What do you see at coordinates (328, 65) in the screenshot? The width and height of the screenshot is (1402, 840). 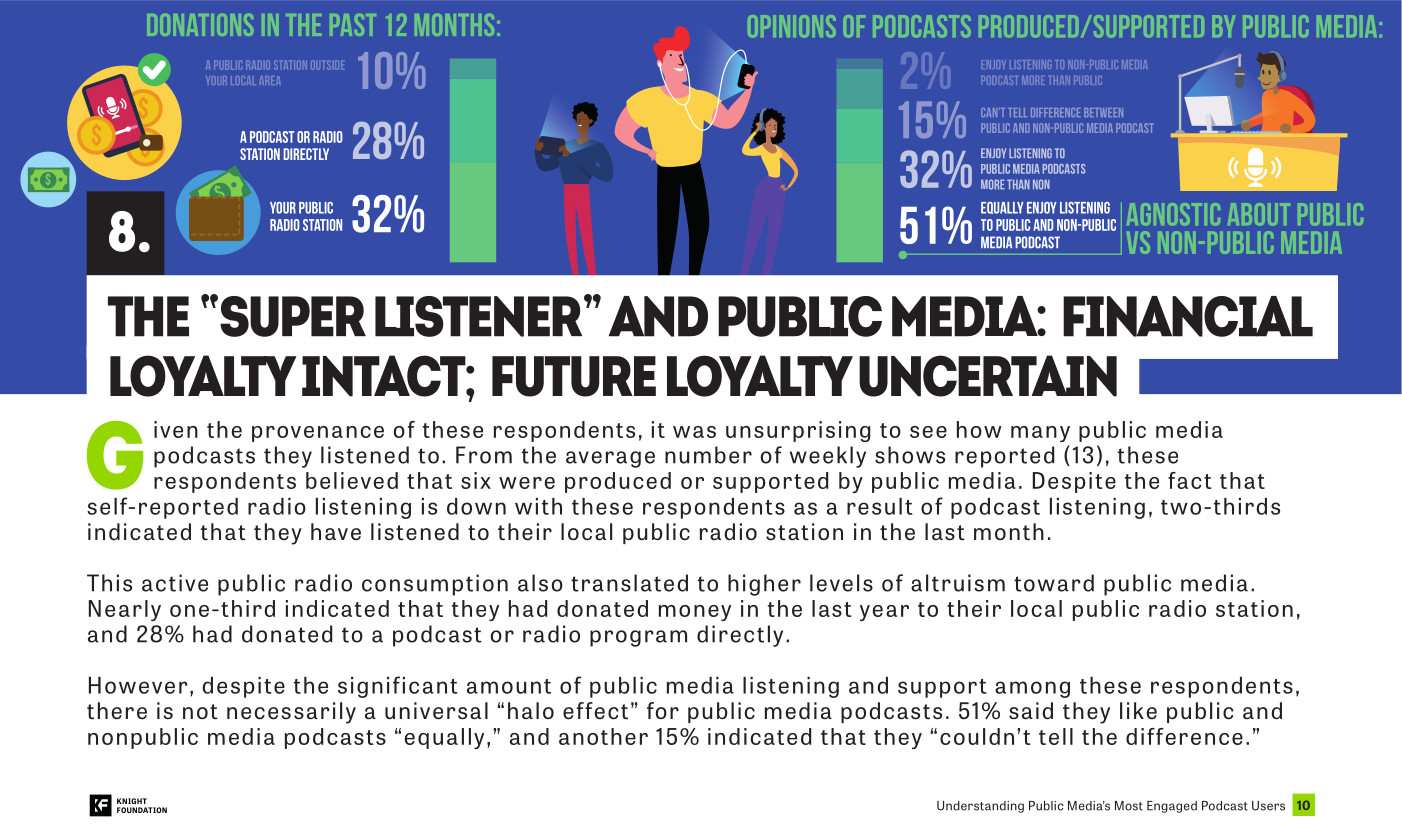 I see `outside` at bounding box center [328, 65].
